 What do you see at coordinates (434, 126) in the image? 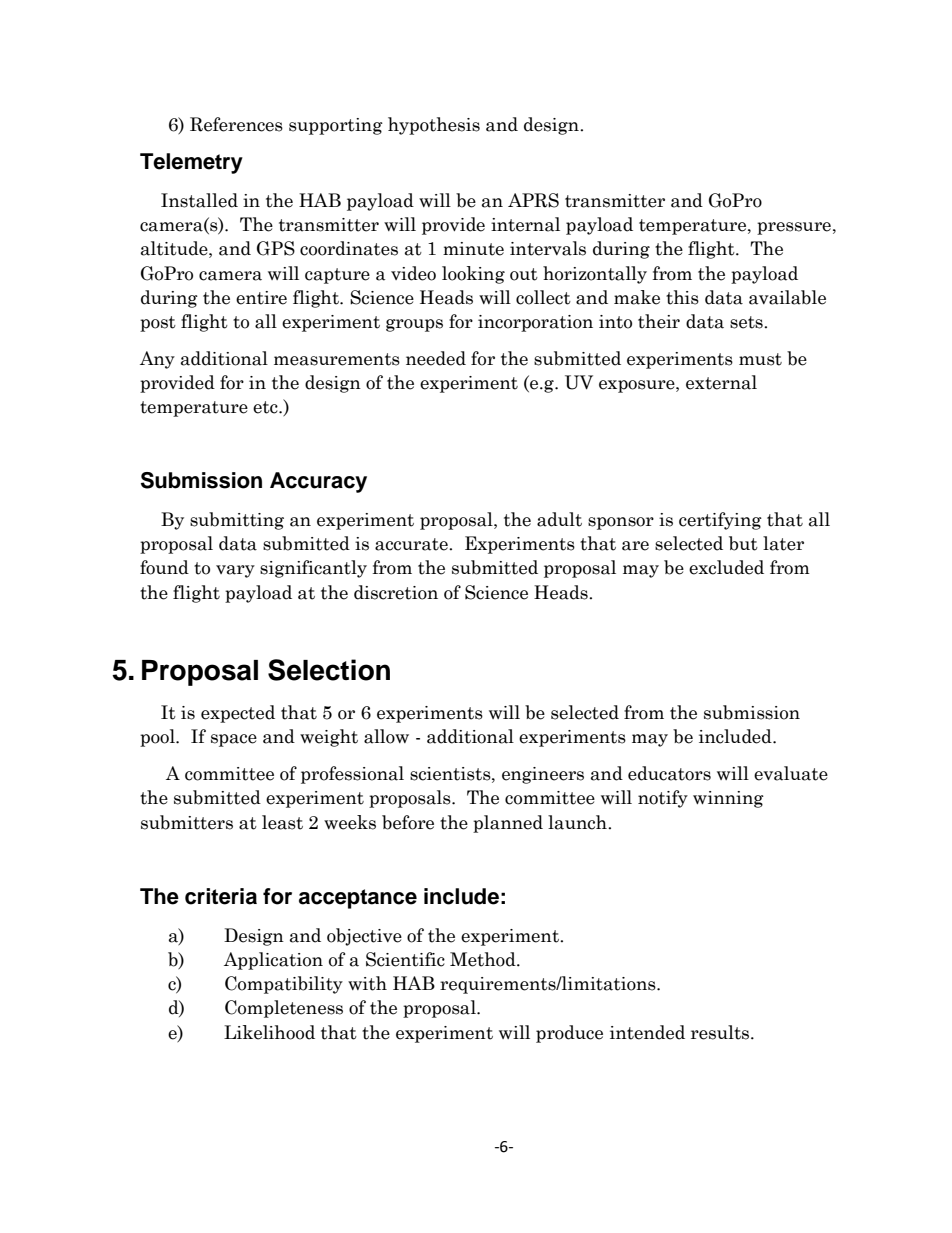
I see `hypothesis` at bounding box center [434, 126].
